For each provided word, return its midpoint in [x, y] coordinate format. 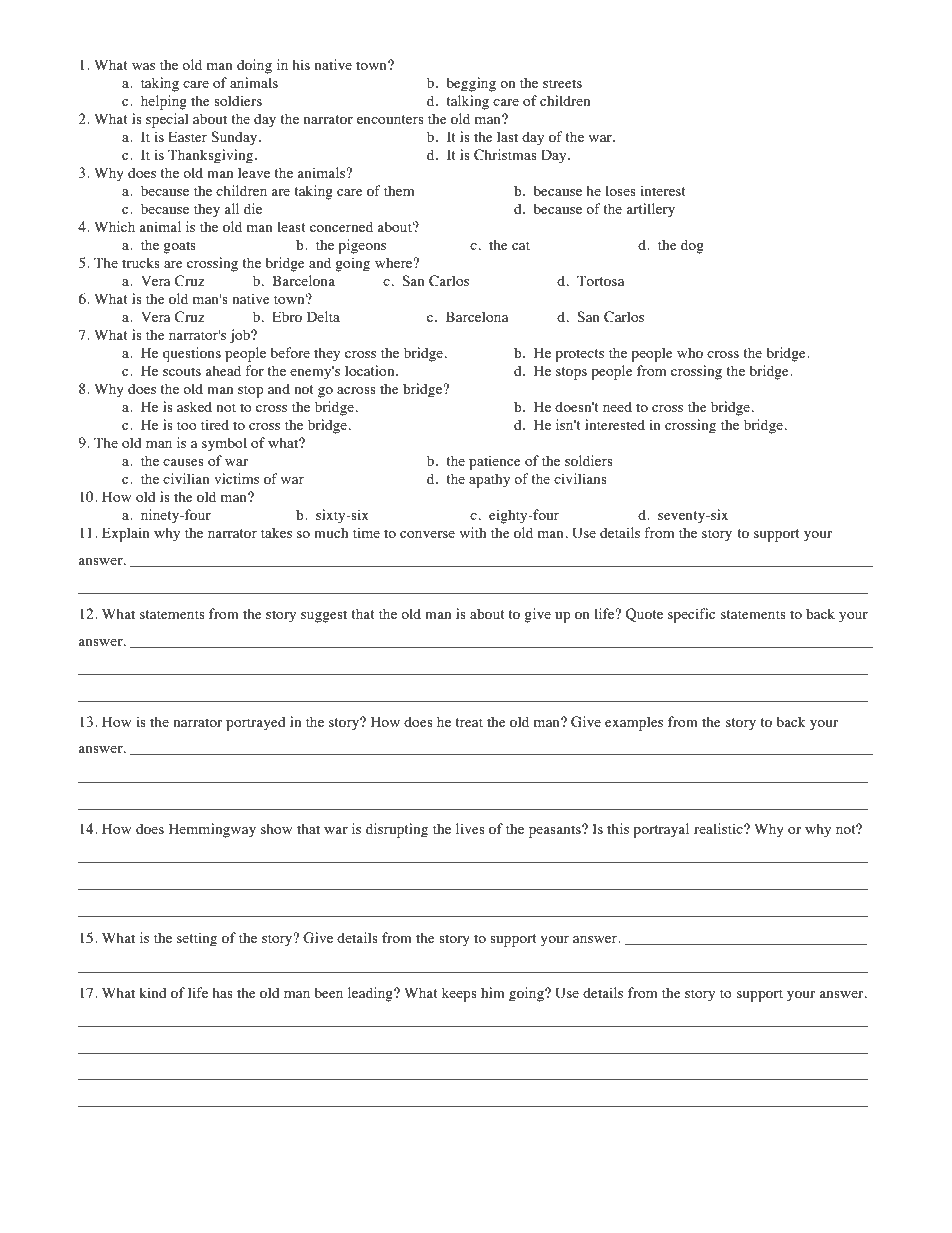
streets [562, 83]
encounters [390, 119]
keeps [459, 994]
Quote [644, 615]
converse [427, 534]
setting [197, 939]
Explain [126, 534]
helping [164, 102]
